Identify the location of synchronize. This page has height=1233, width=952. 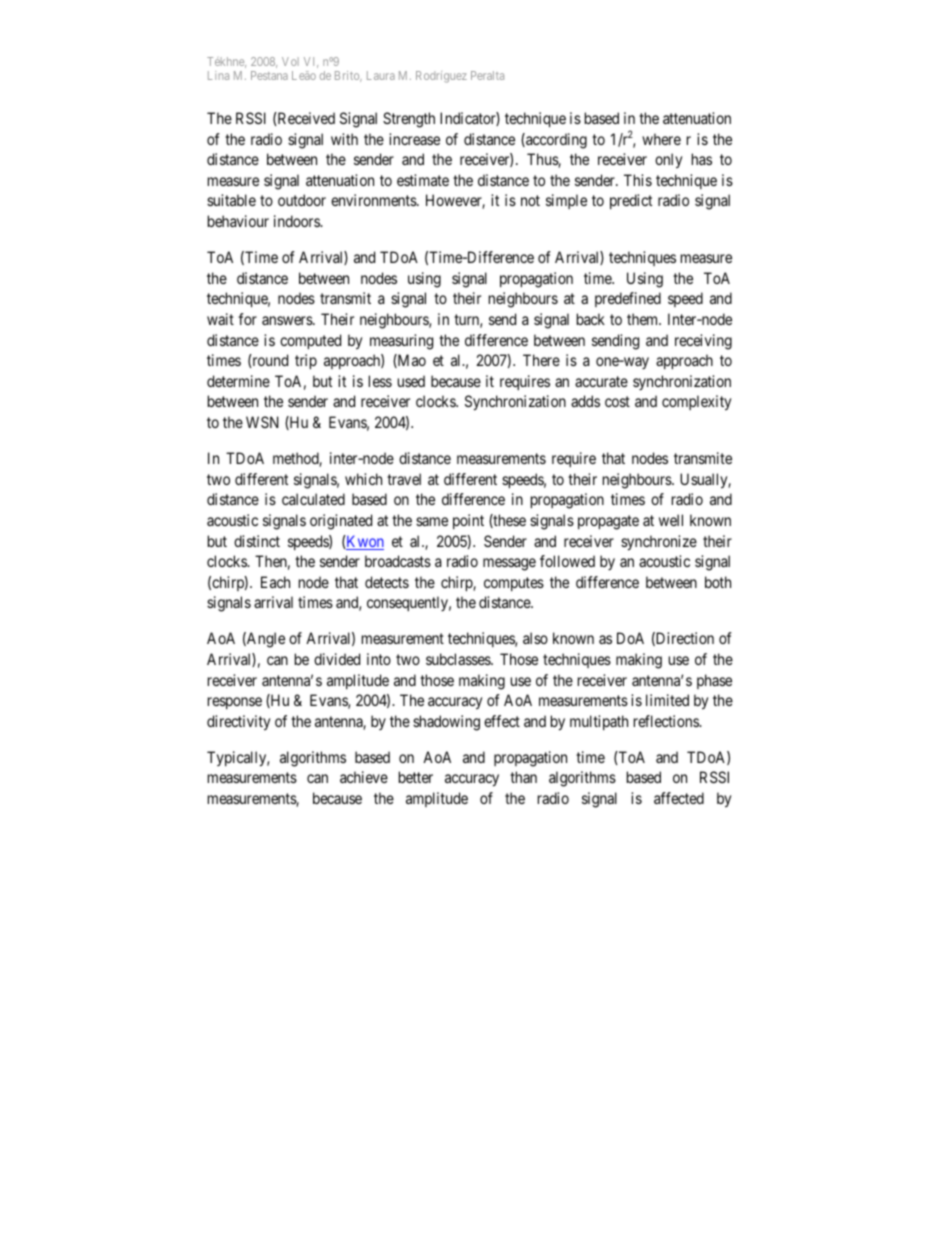
(659, 543).
